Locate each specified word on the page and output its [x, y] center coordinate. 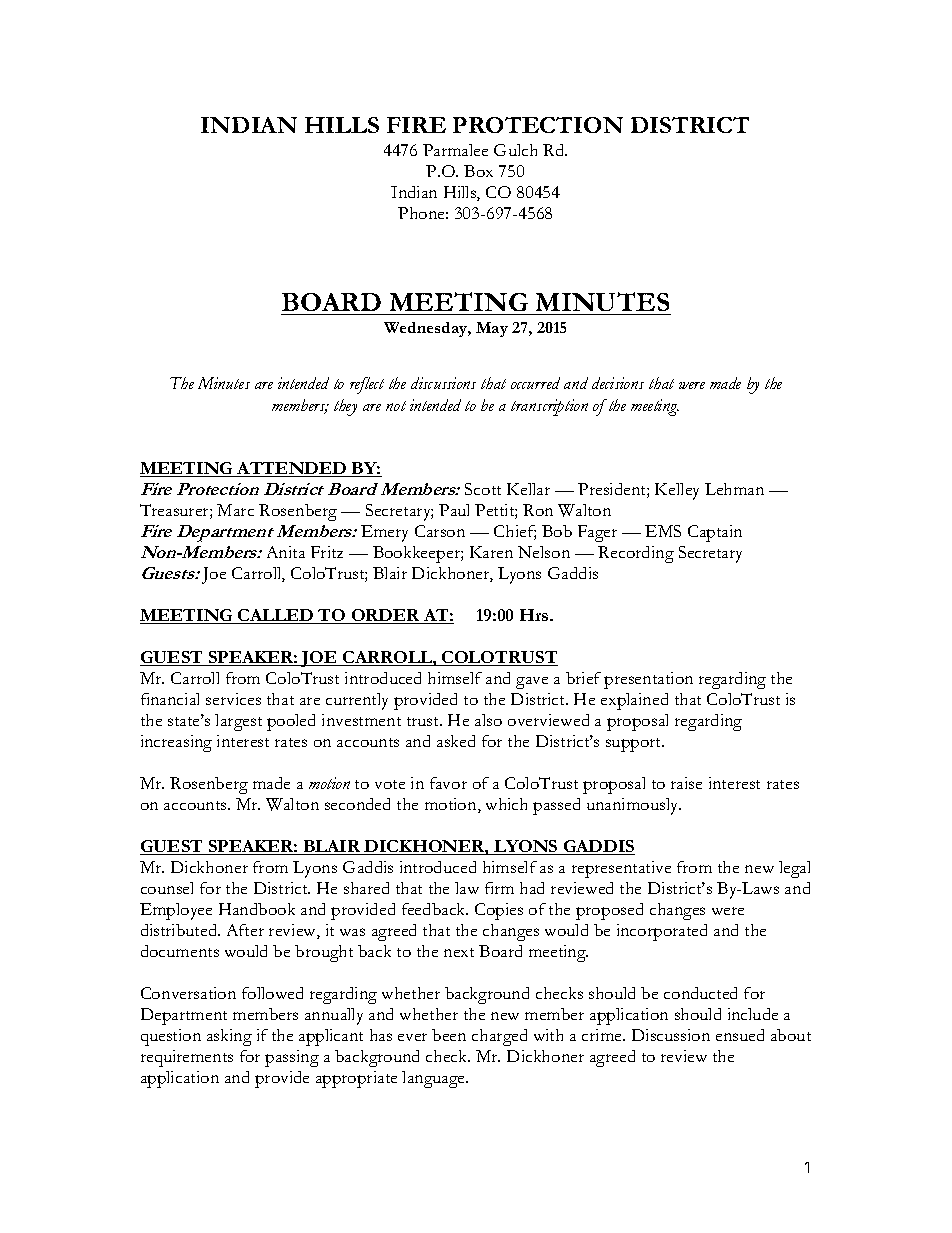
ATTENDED [292, 469]
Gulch [515, 150]
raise [686, 783]
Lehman [734, 489]
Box [478, 171]
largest [238, 722]
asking [229, 1037]
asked [456, 741]
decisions [618, 383]
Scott [483, 489]
